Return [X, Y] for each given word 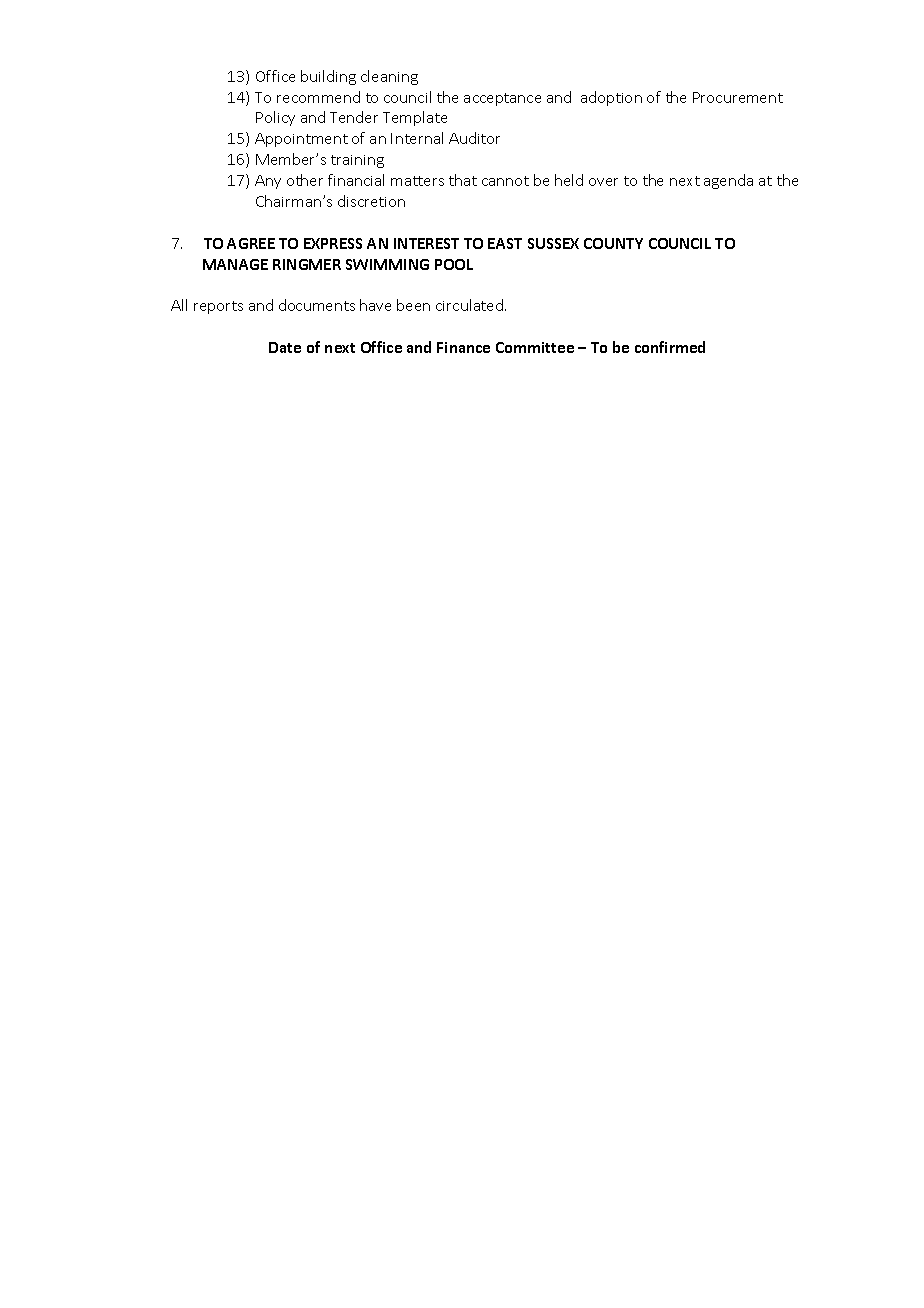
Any [268, 182]
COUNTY [613, 243]
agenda [728, 181]
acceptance [502, 99]
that [463, 180]
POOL [454, 264]
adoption [611, 98]
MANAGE [235, 264]
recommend [318, 97]
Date [285, 347]
